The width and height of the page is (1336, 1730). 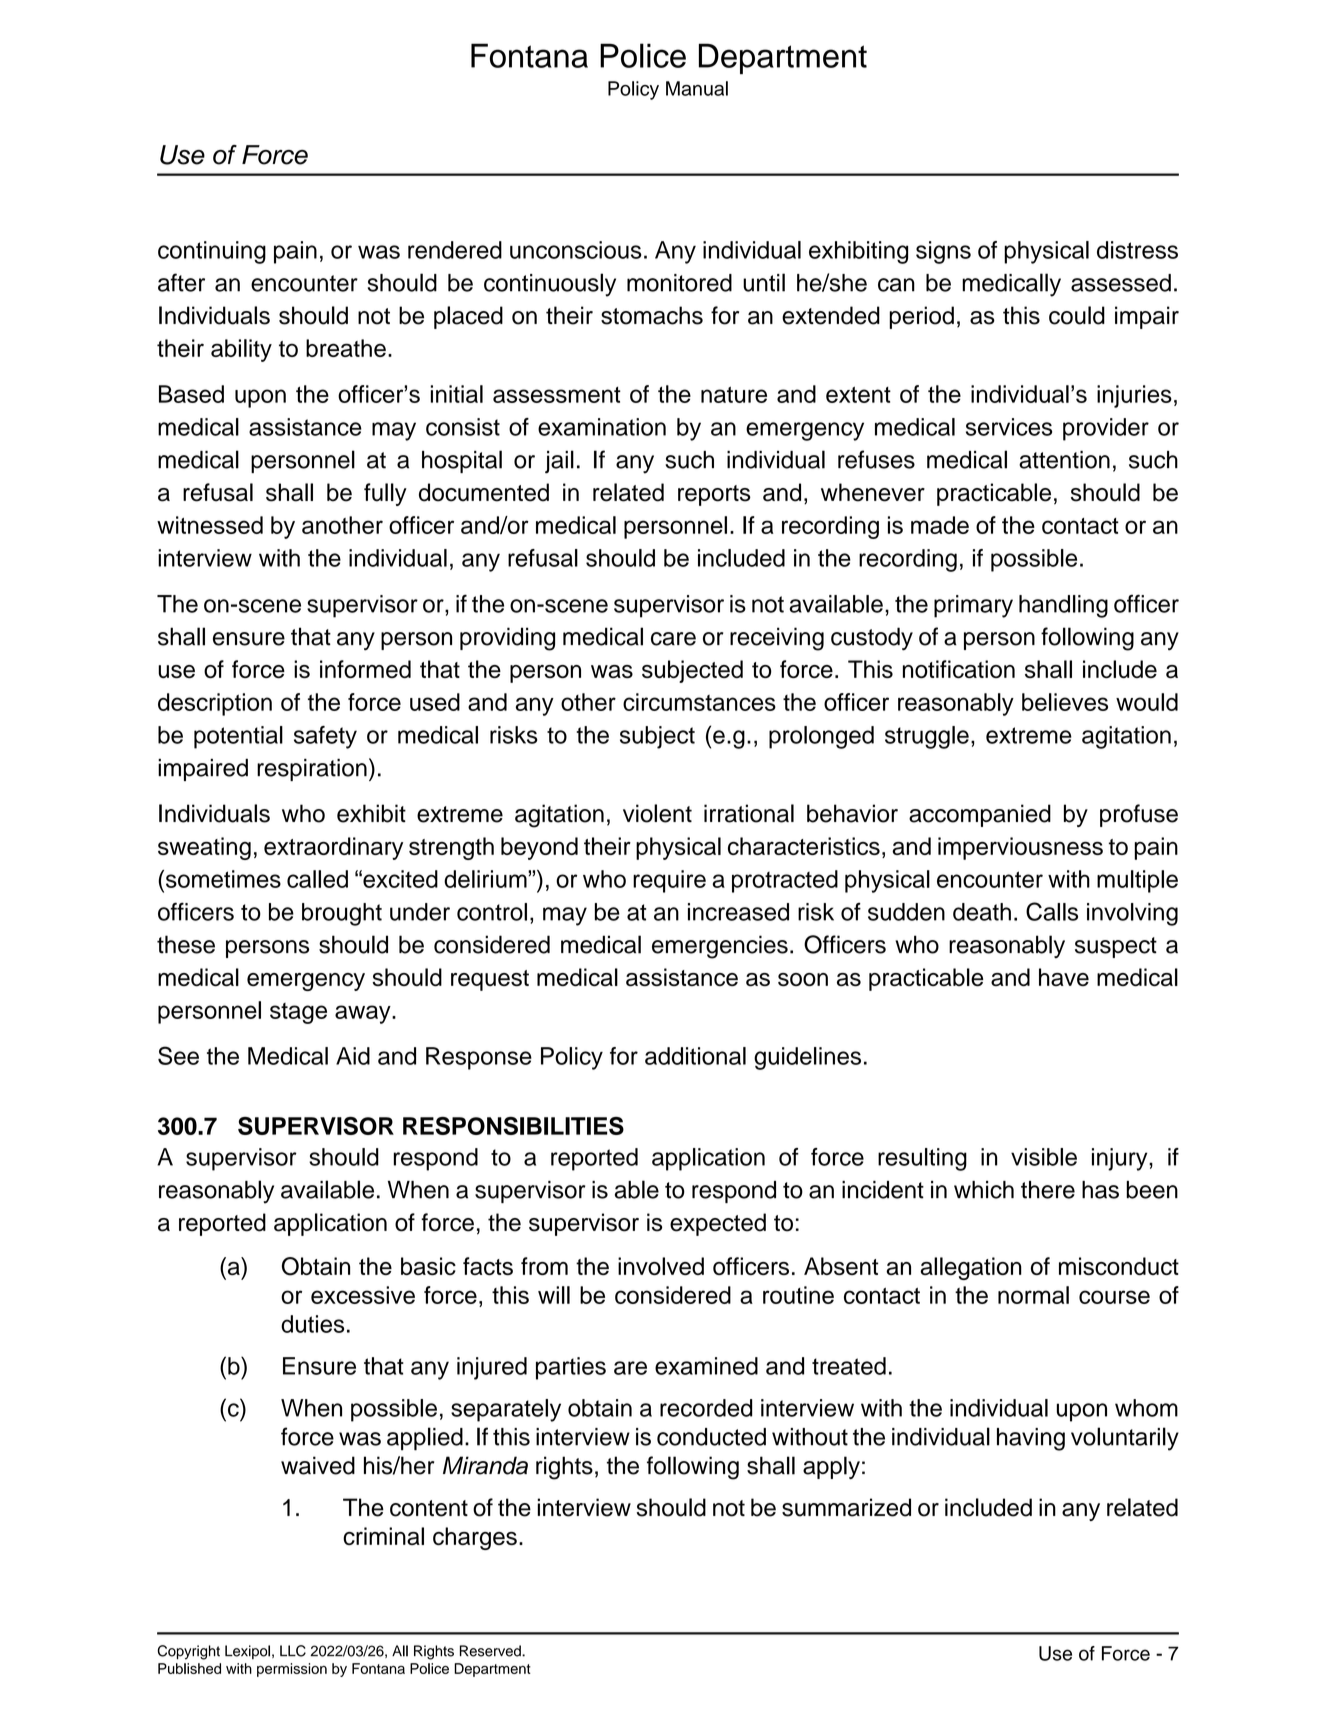 I want to click on normal, so click(x=1033, y=1295).
